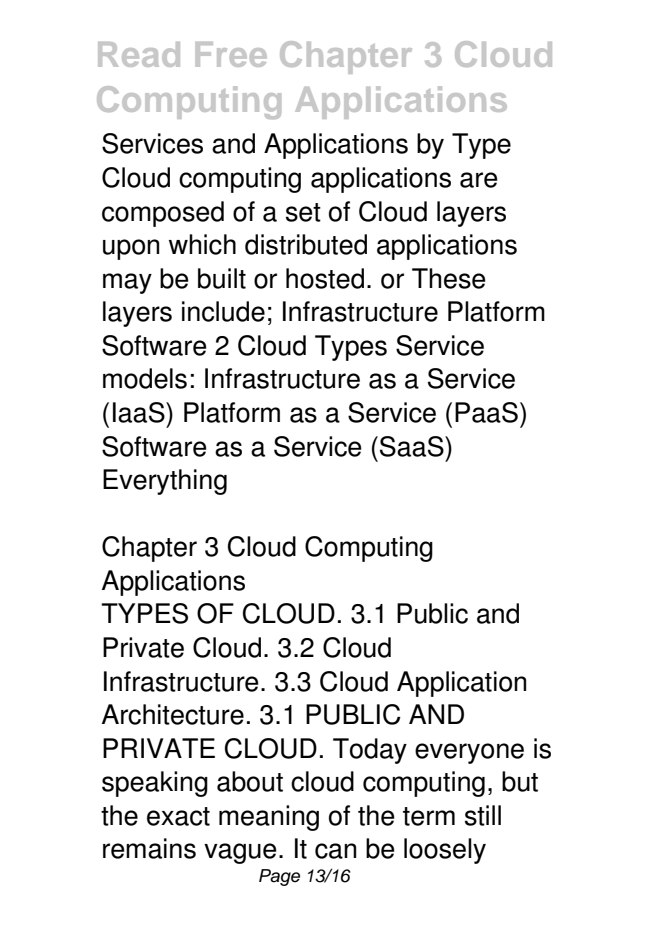  I want to click on Free, so click(231, 54).
